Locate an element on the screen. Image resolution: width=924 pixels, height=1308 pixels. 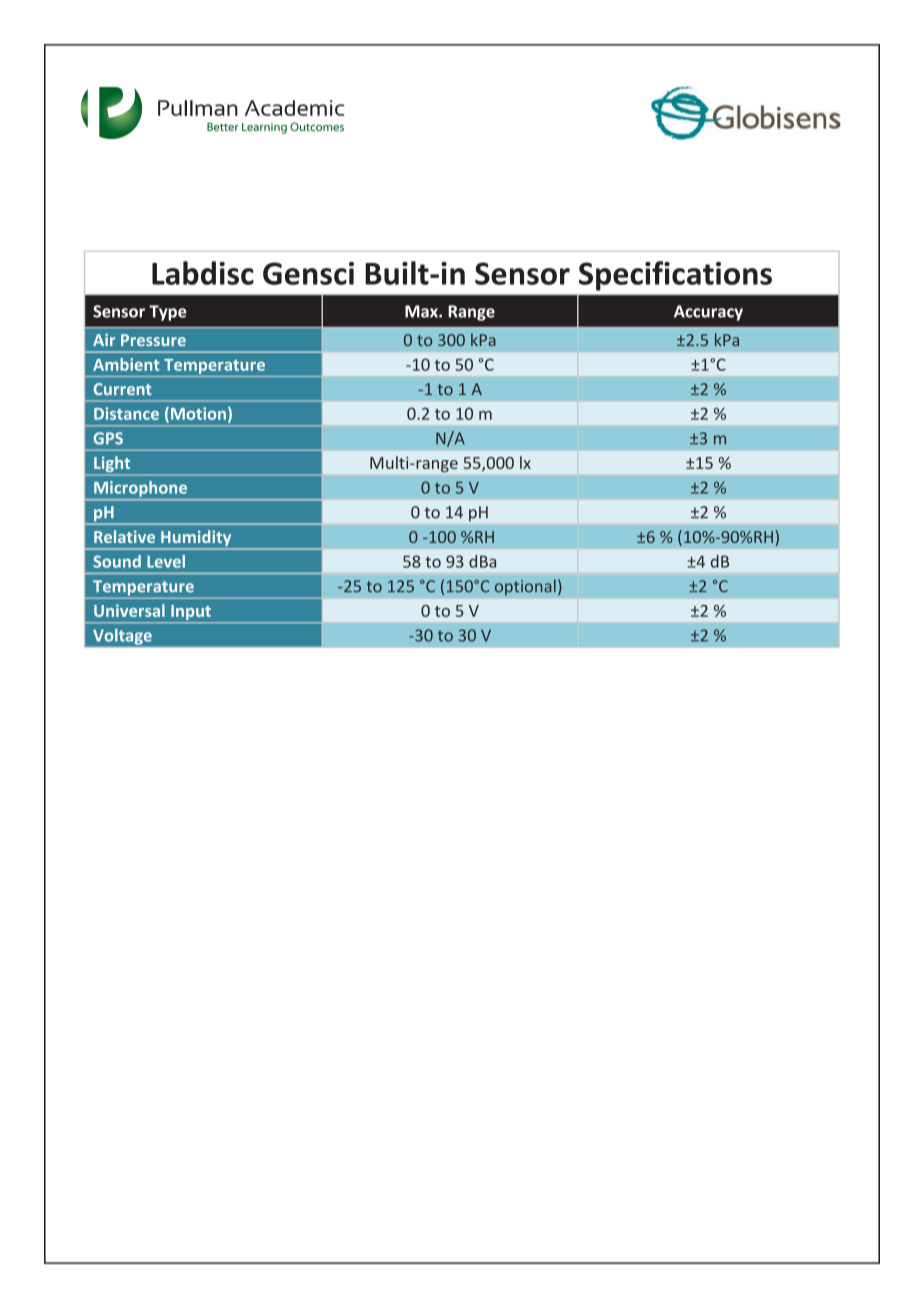
Pullman is located at coordinates (198, 108).
